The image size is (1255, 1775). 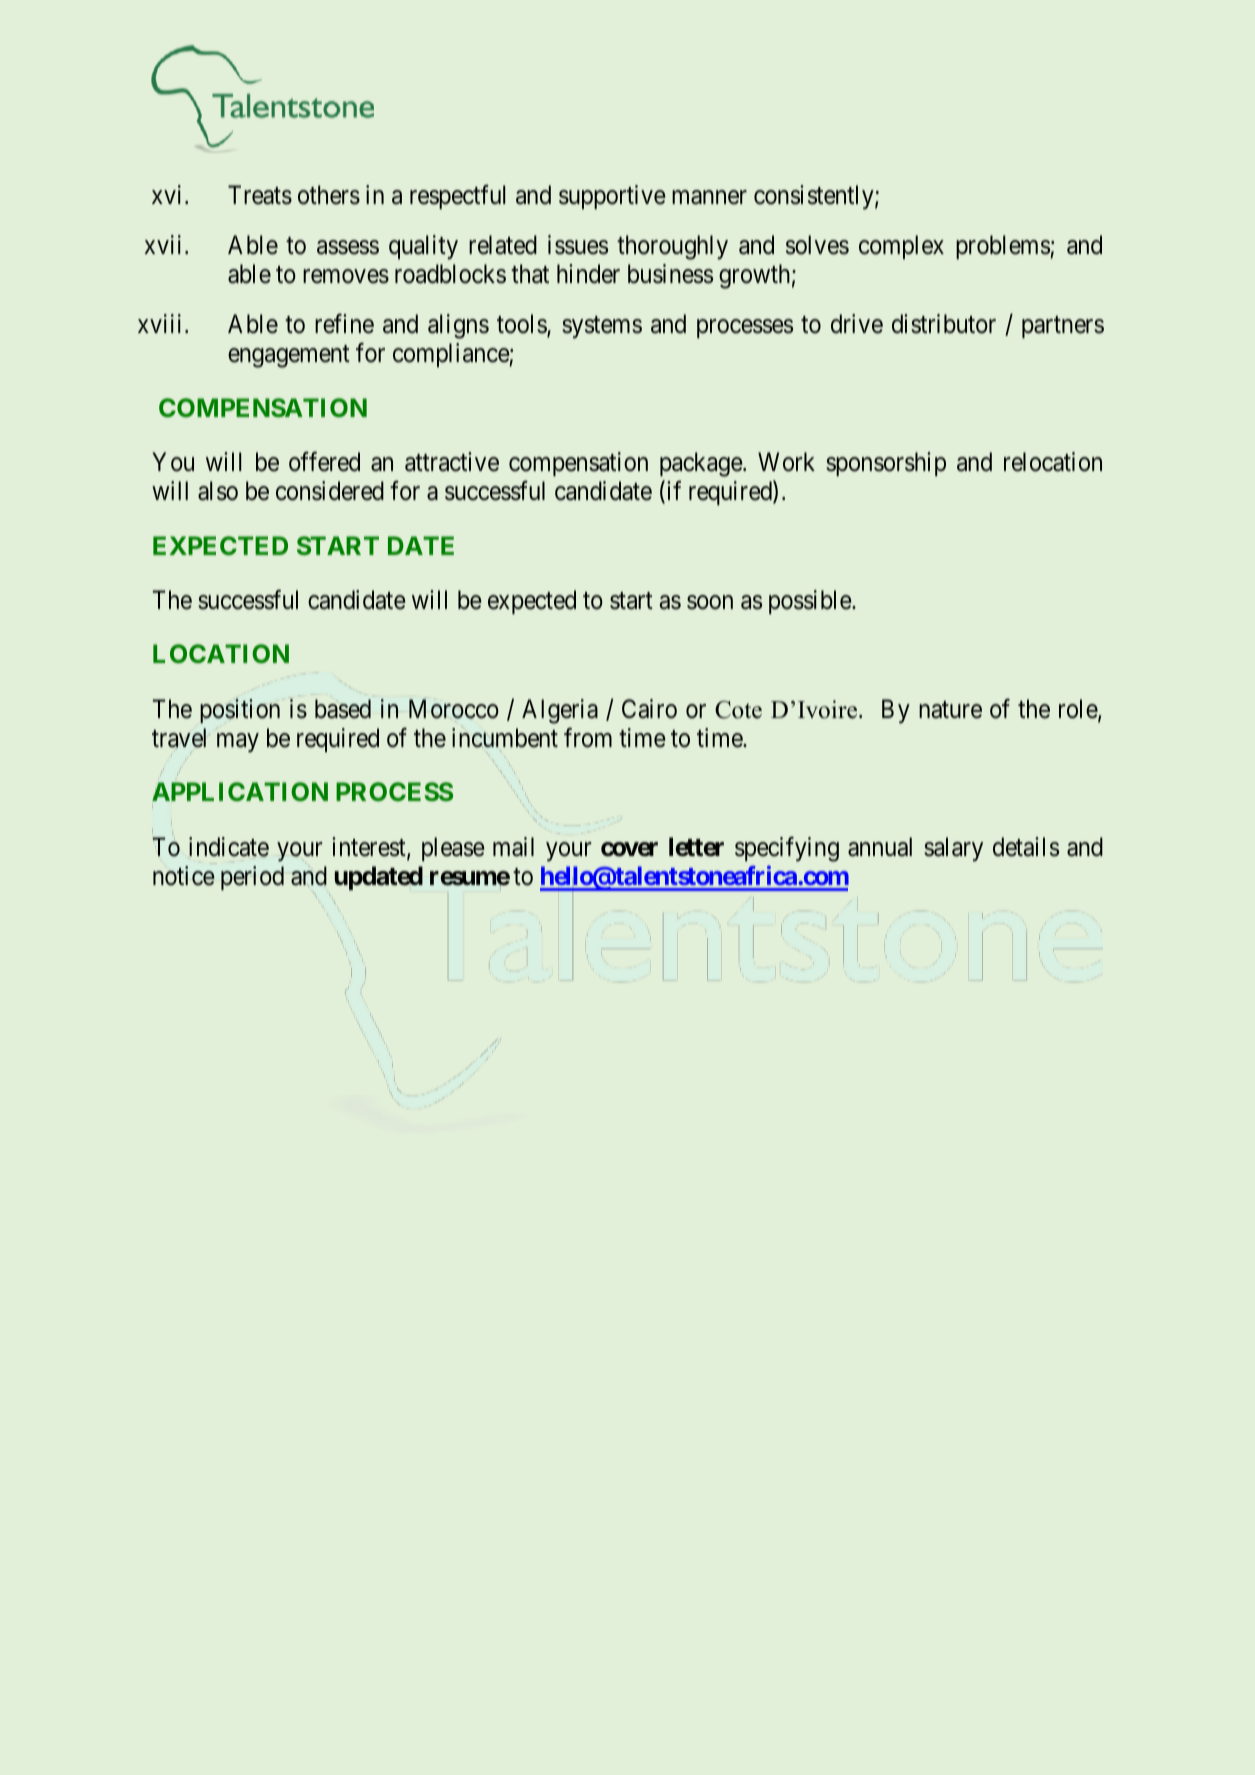 I want to click on distributor, so click(x=944, y=324).
